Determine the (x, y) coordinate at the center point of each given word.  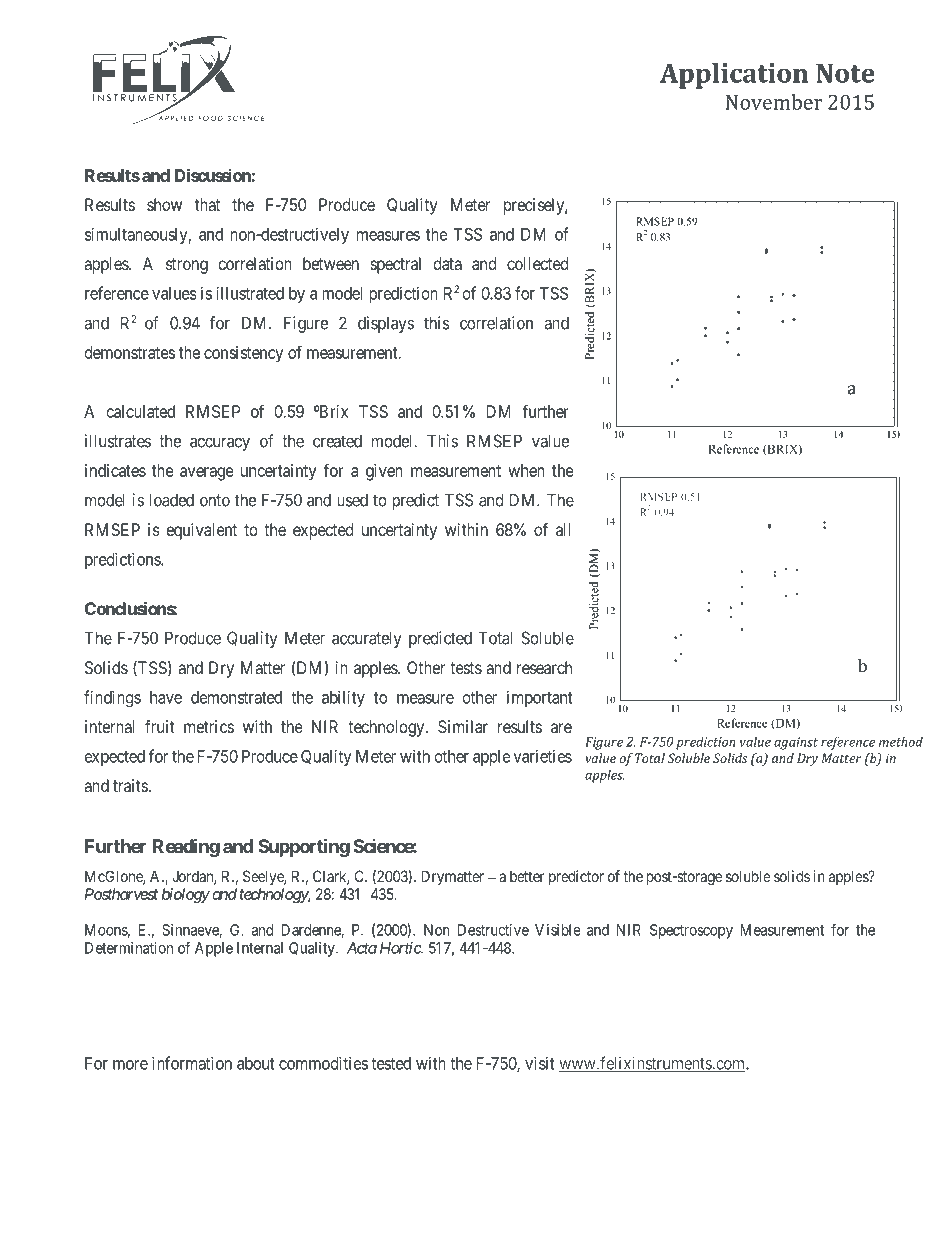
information (192, 1063)
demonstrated (236, 697)
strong (187, 266)
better (527, 876)
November (774, 102)
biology (186, 895)
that (207, 204)
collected (537, 263)
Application (734, 76)
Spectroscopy (691, 931)
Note (845, 73)
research (544, 667)
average (207, 474)
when (526, 470)
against (796, 743)
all (563, 529)
